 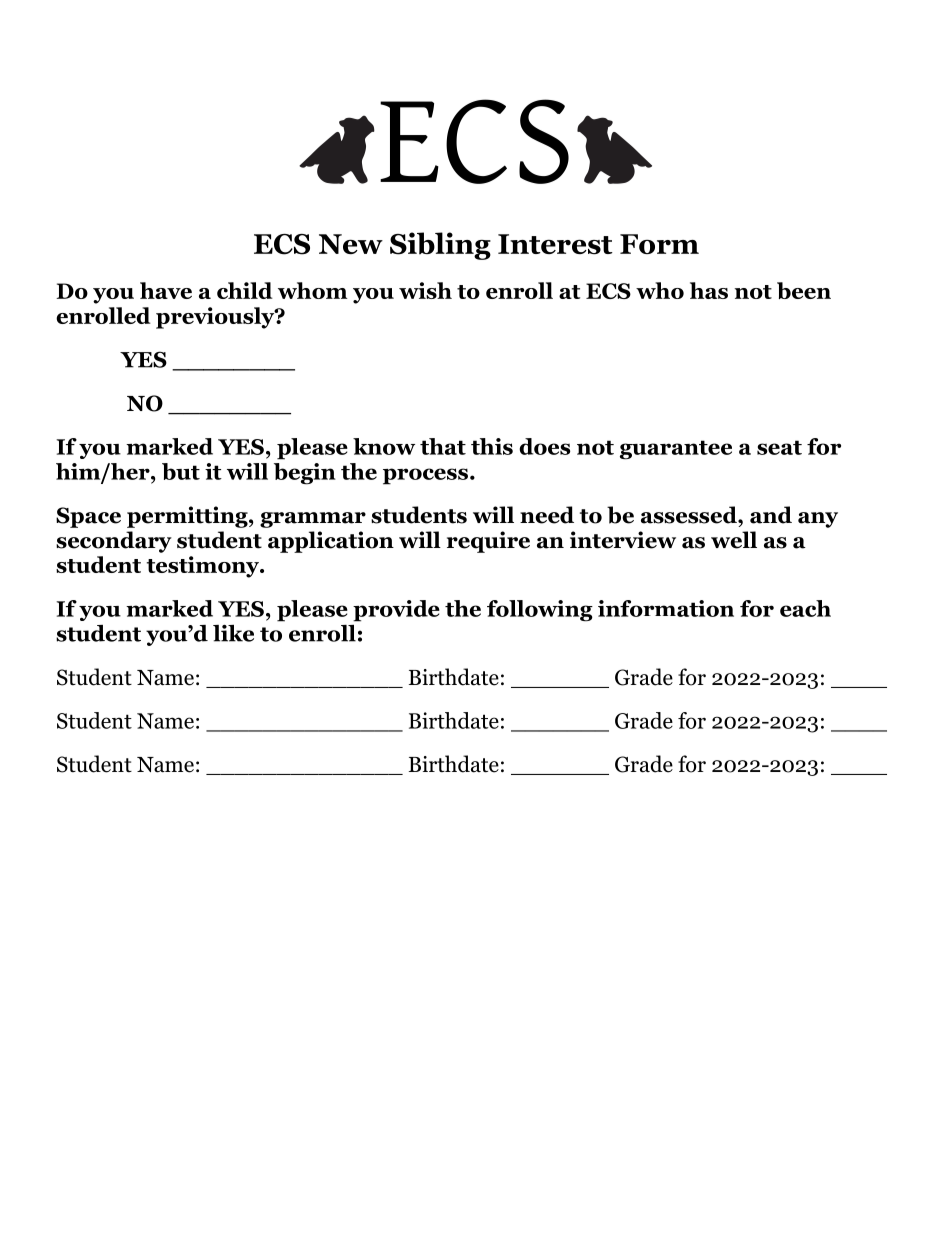 I want to click on been, so click(x=804, y=290).
